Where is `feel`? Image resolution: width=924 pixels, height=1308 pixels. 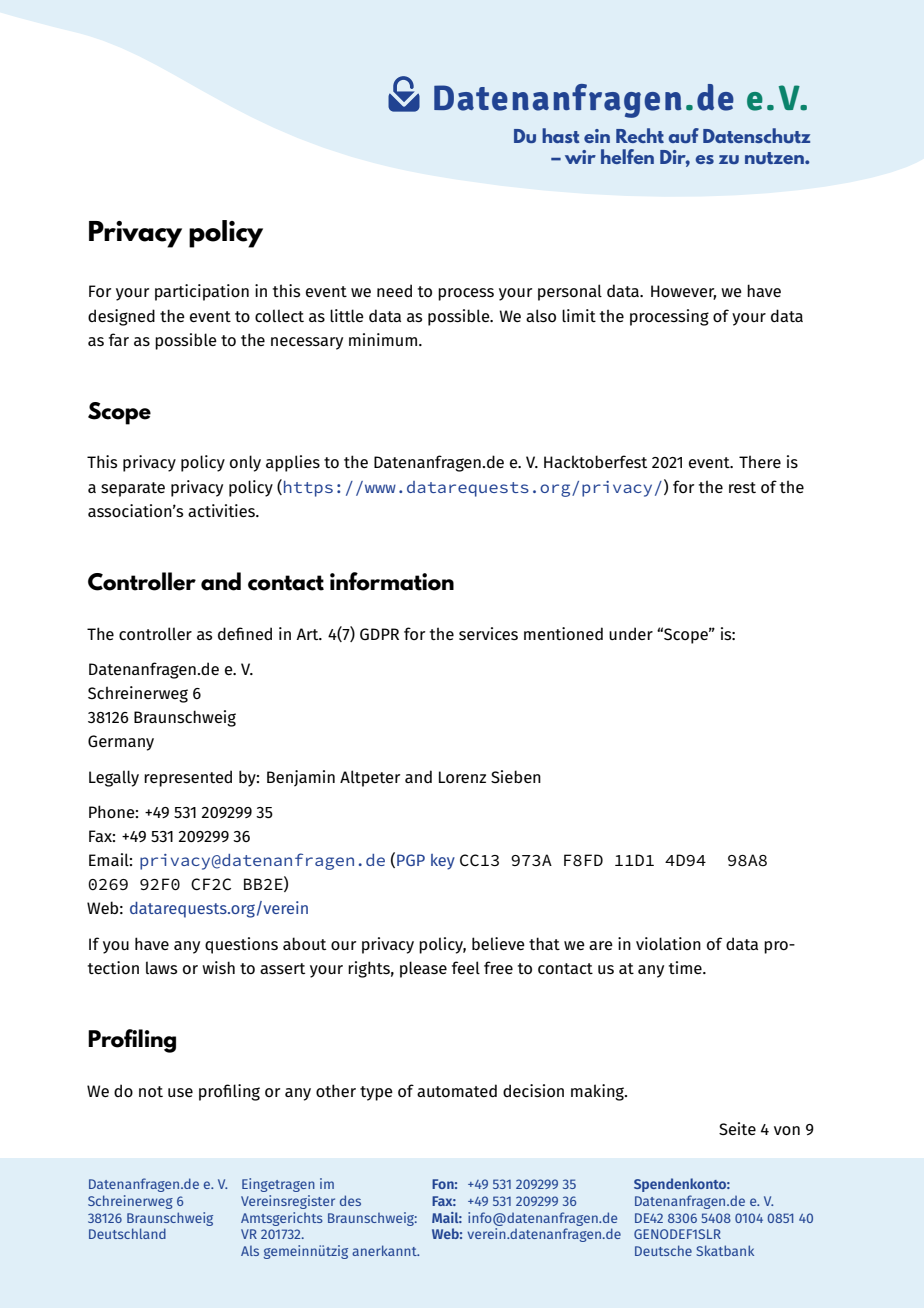 feel is located at coordinates (466, 967).
